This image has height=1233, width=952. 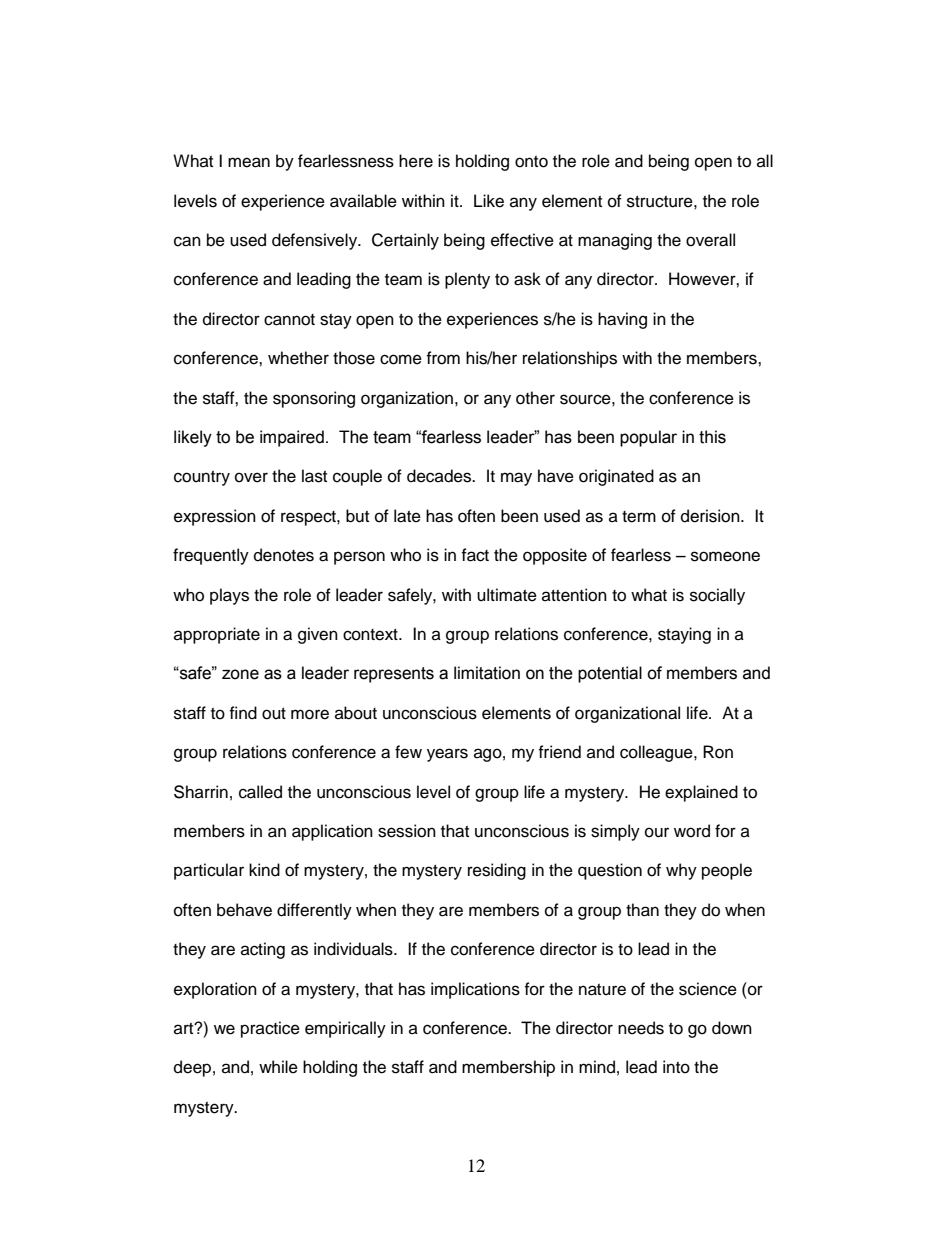 What do you see at coordinates (314, 399) in the image?
I see `sponsoring` at bounding box center [314, 399].
